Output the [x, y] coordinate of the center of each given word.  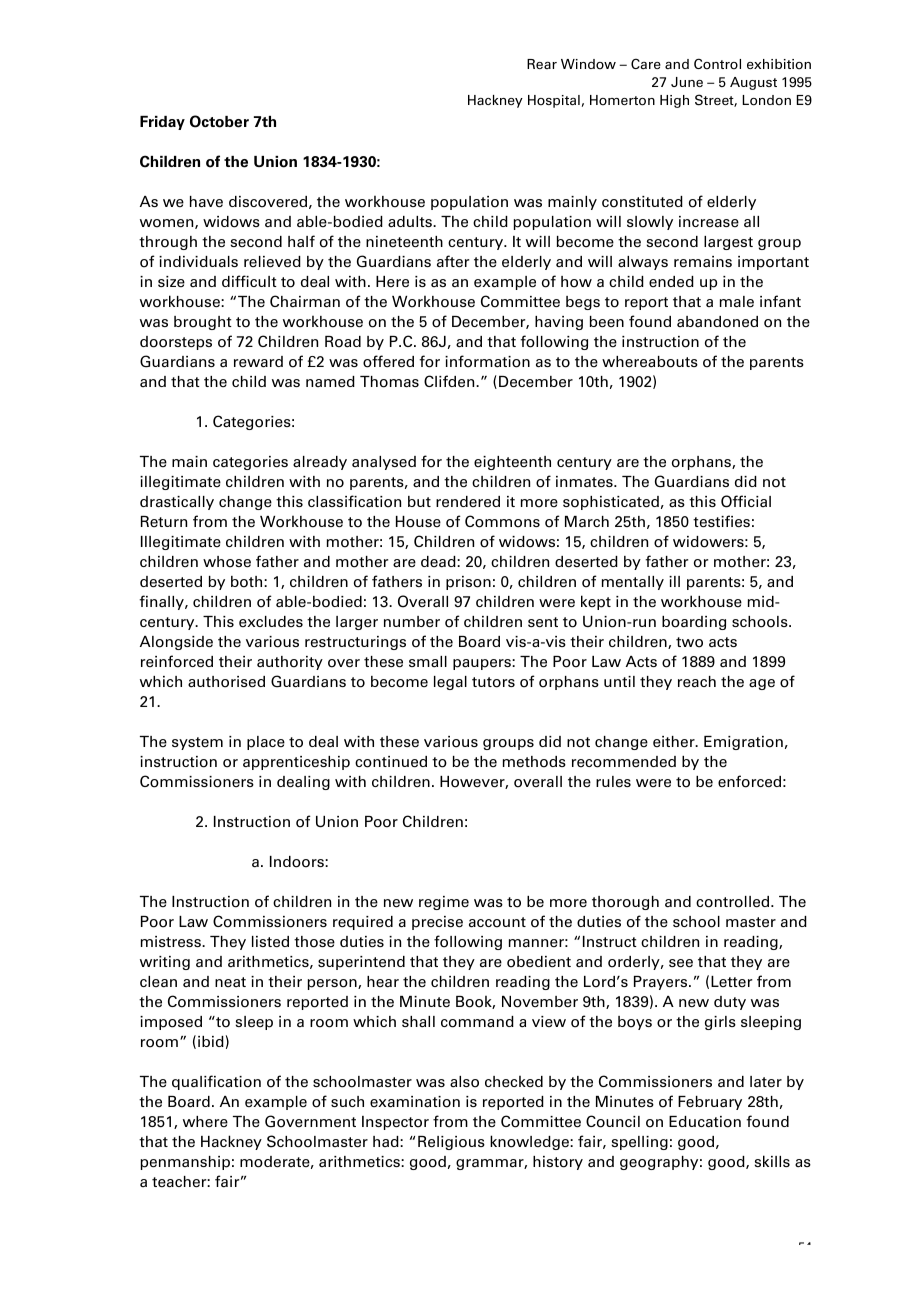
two [689, 642]
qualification [216, 1082]
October [219, 121]
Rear [542, 64]
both [248, 582]
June [687, 82]
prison [468, 583]
